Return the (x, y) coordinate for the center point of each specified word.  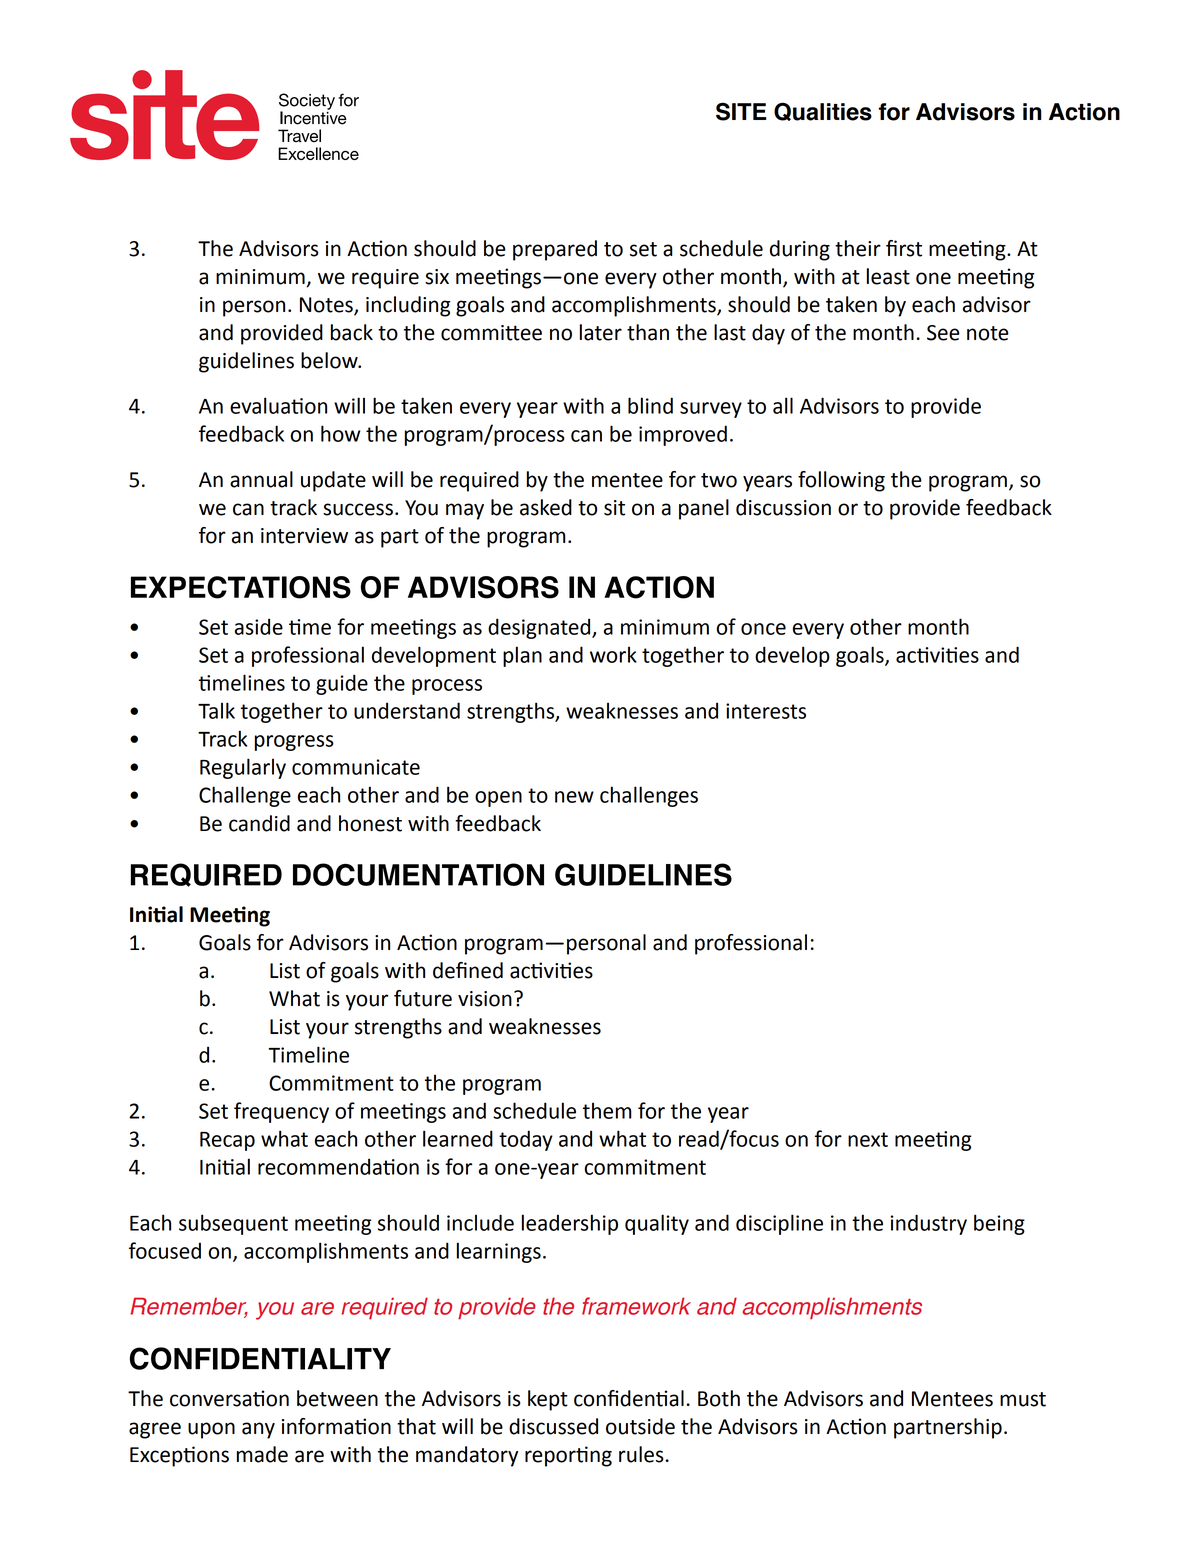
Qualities (823, 111)
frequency (281, 1112)
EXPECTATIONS (241, 587)
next (868, 1139)
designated (540, 628)
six (437, 277)
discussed (553, 1426)
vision (485, 999)
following (841, 481)
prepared (555, 250)
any (258, 1430)
